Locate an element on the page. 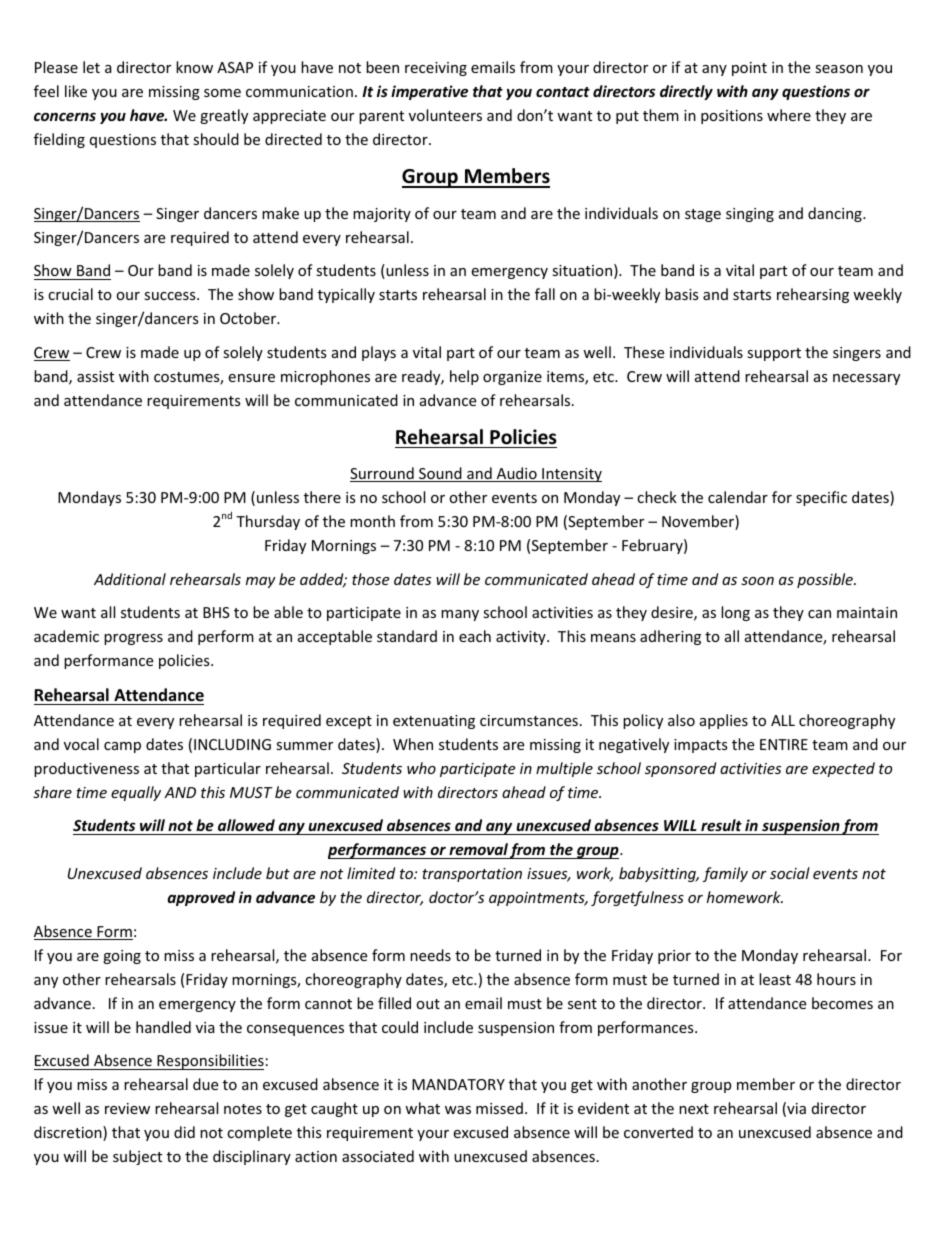 This image has height=1233, width=952. volunteers is located at coordinates (445, 115).
